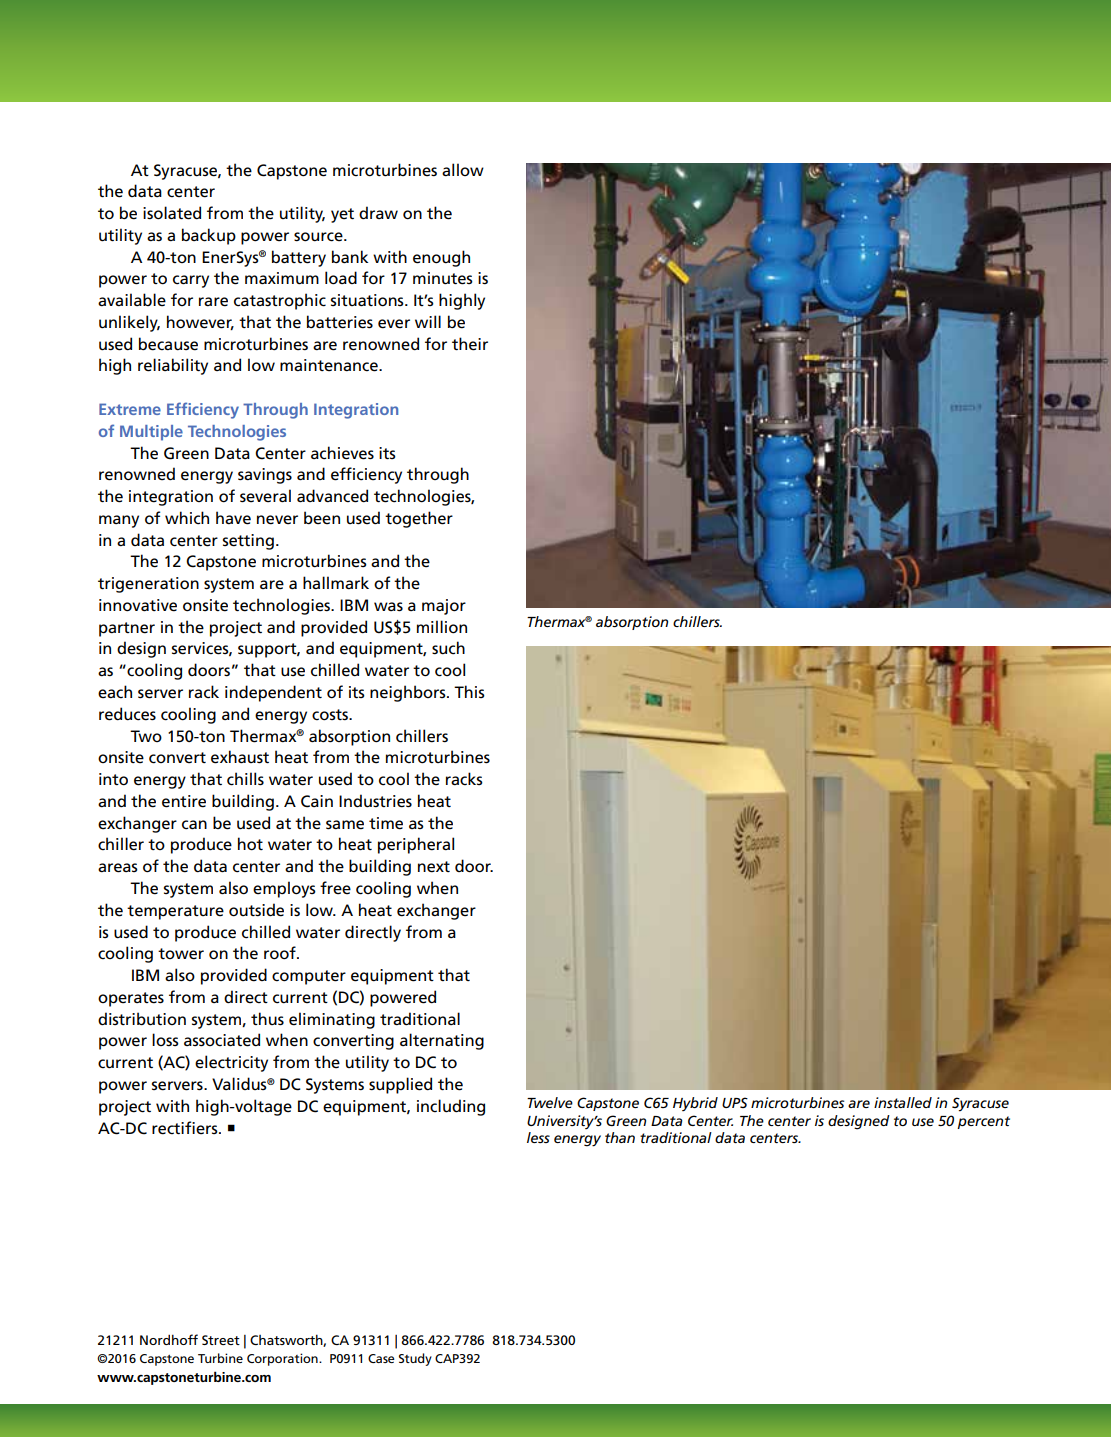  Describe the element at coordinates (181, 954) in the image. I see `tower` at that location.
